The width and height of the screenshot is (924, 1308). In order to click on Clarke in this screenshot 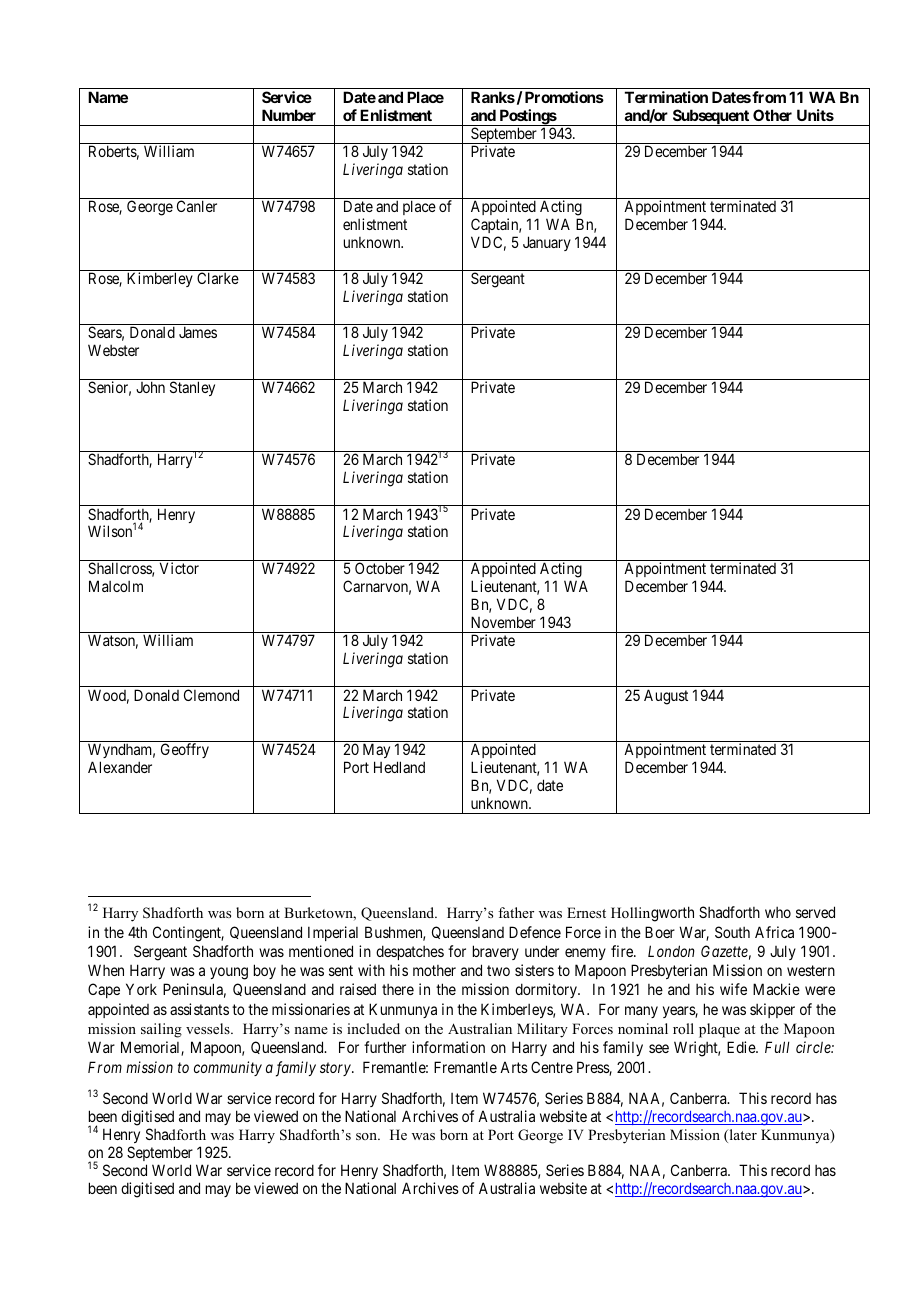, I will do `click(218, 278)`.
